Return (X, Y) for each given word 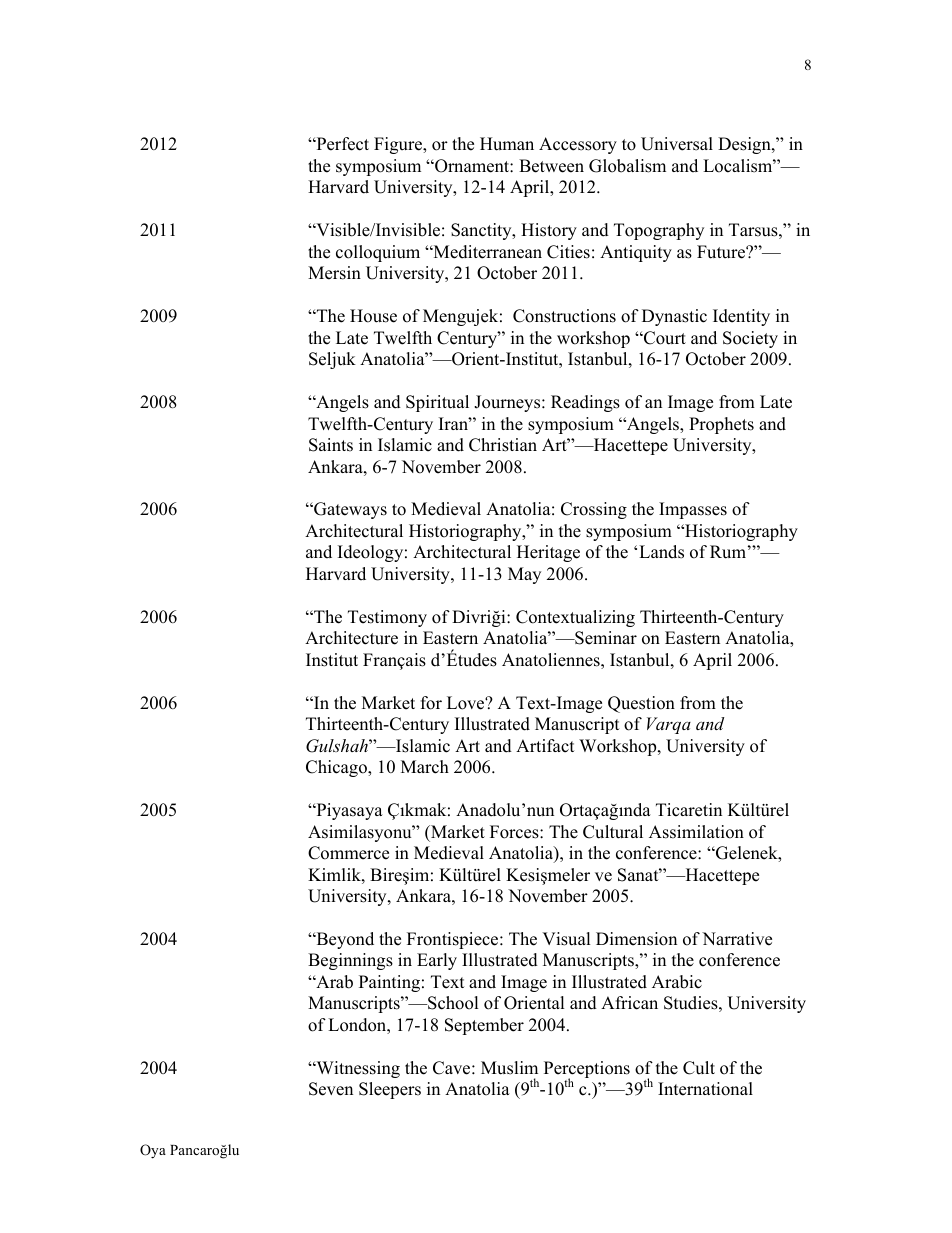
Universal (677, 144)
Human (507, 144)
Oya (153, 1151)
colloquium (378, 253)
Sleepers (390, 1090)
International (705, 1089)
